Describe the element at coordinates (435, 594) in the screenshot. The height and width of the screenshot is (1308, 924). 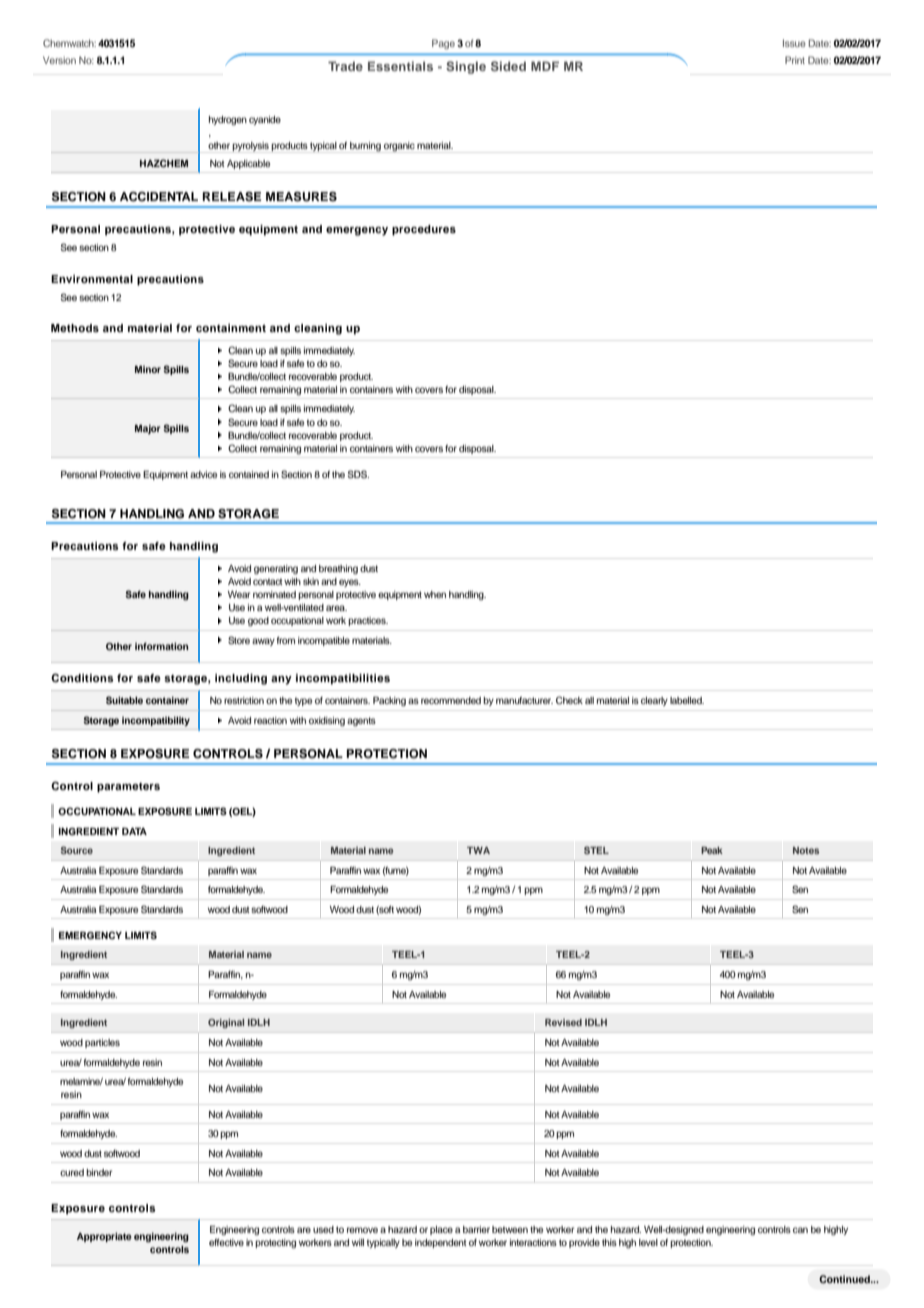
I see `when` at that location.
